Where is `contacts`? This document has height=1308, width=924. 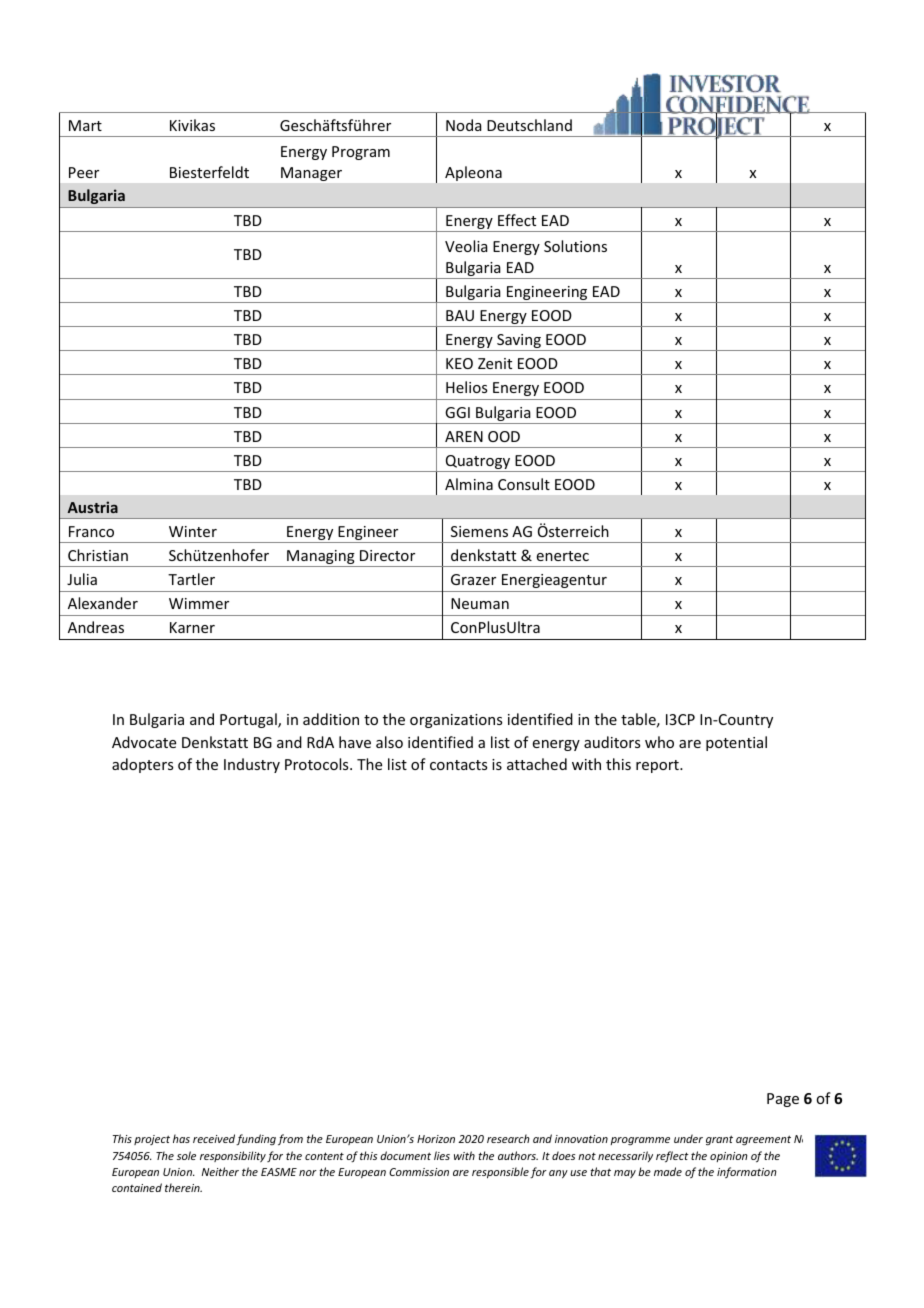
contacts is located at coordinates (458, 765).
